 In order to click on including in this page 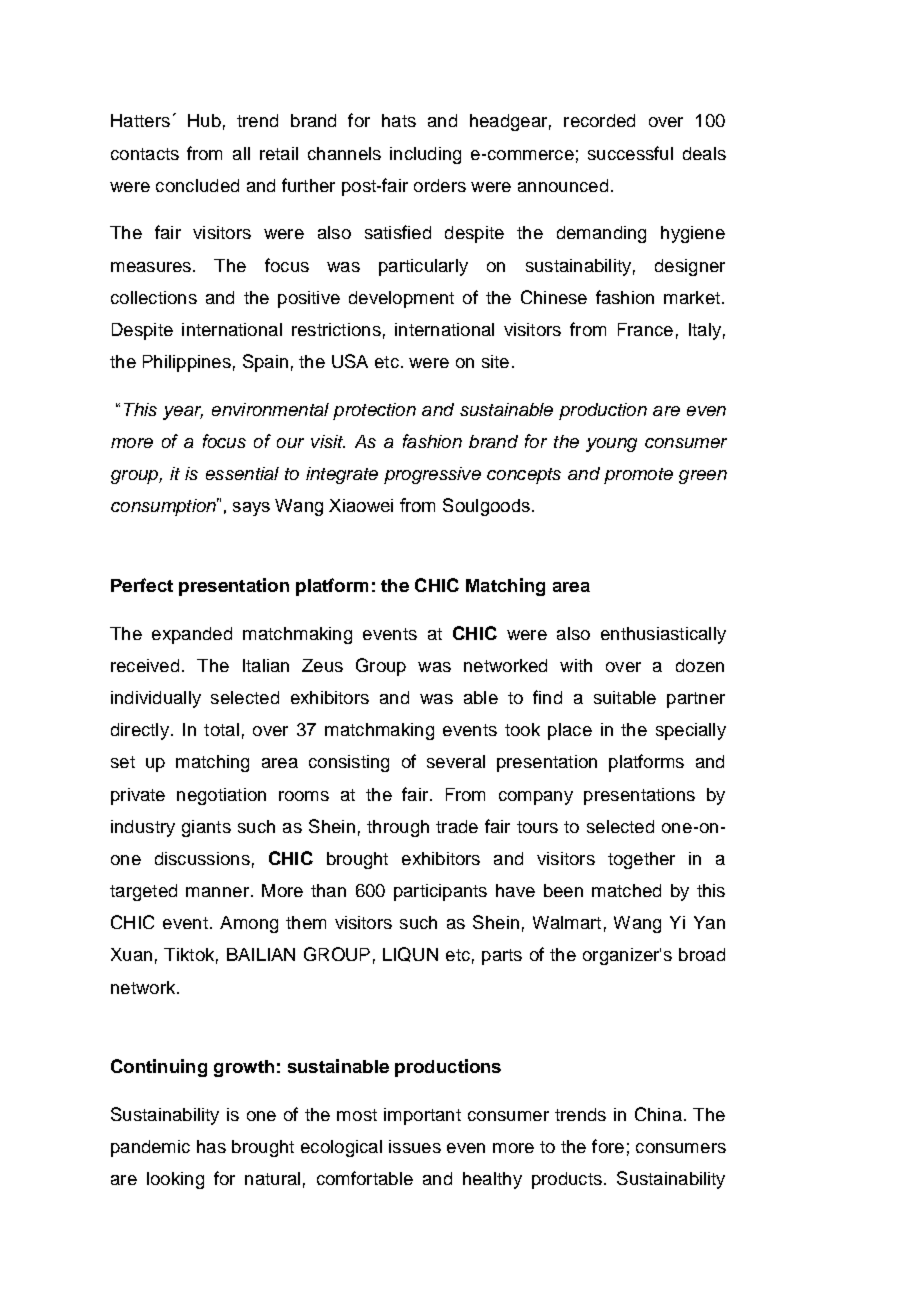, I will do `click(425, 155)`.
